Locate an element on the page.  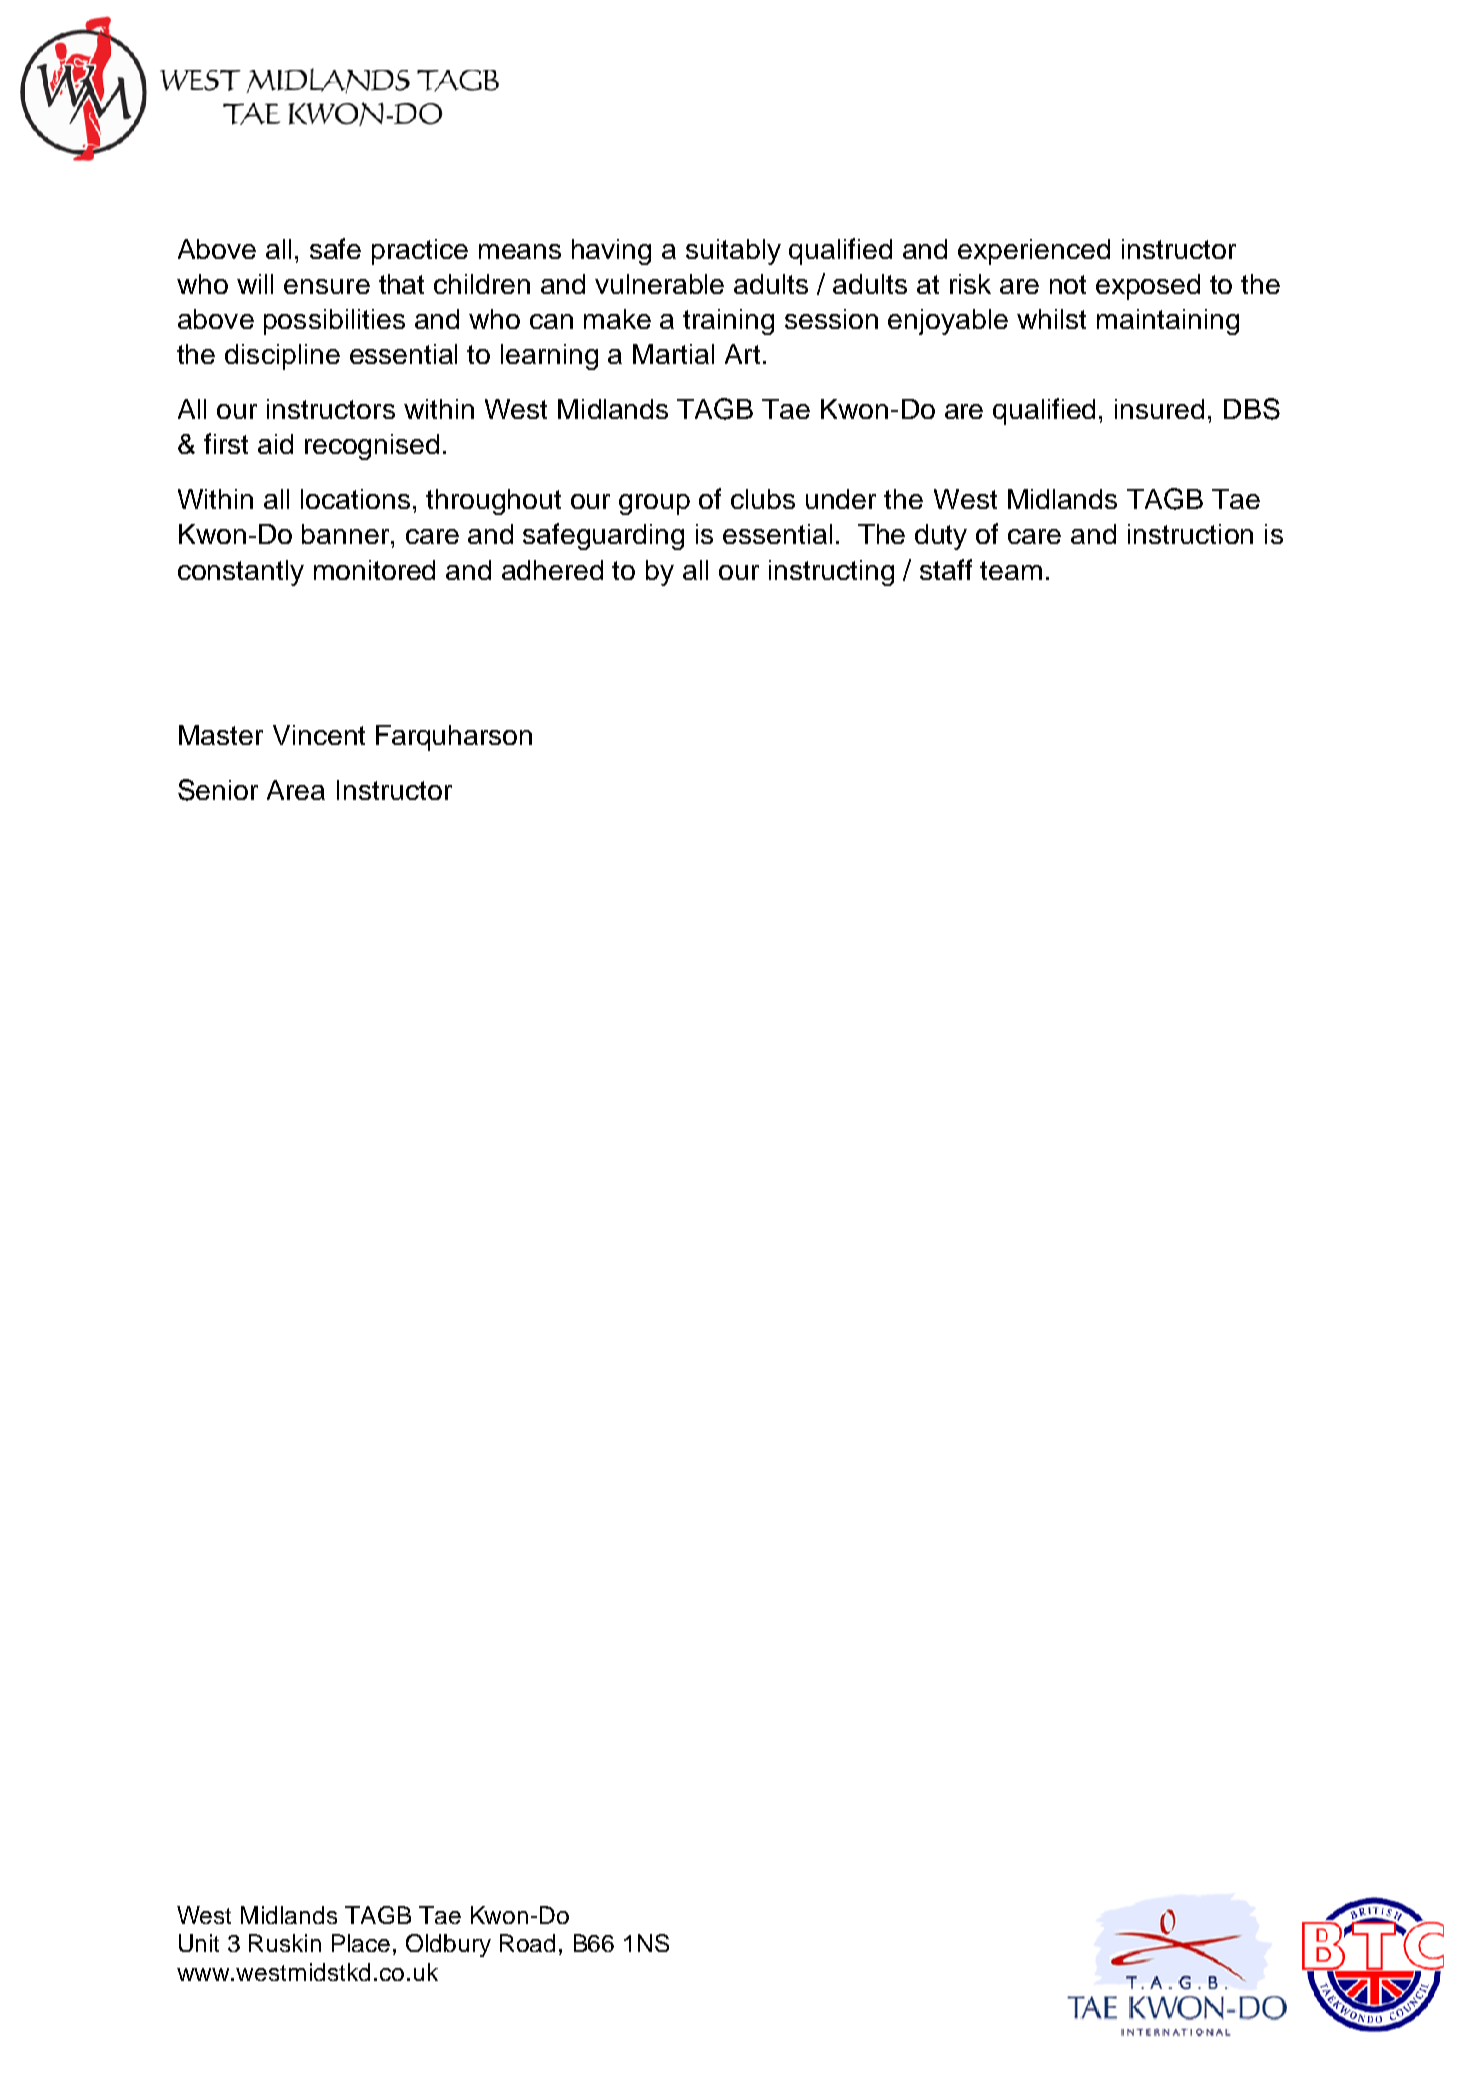
training is located at coordinates (728, 322).
